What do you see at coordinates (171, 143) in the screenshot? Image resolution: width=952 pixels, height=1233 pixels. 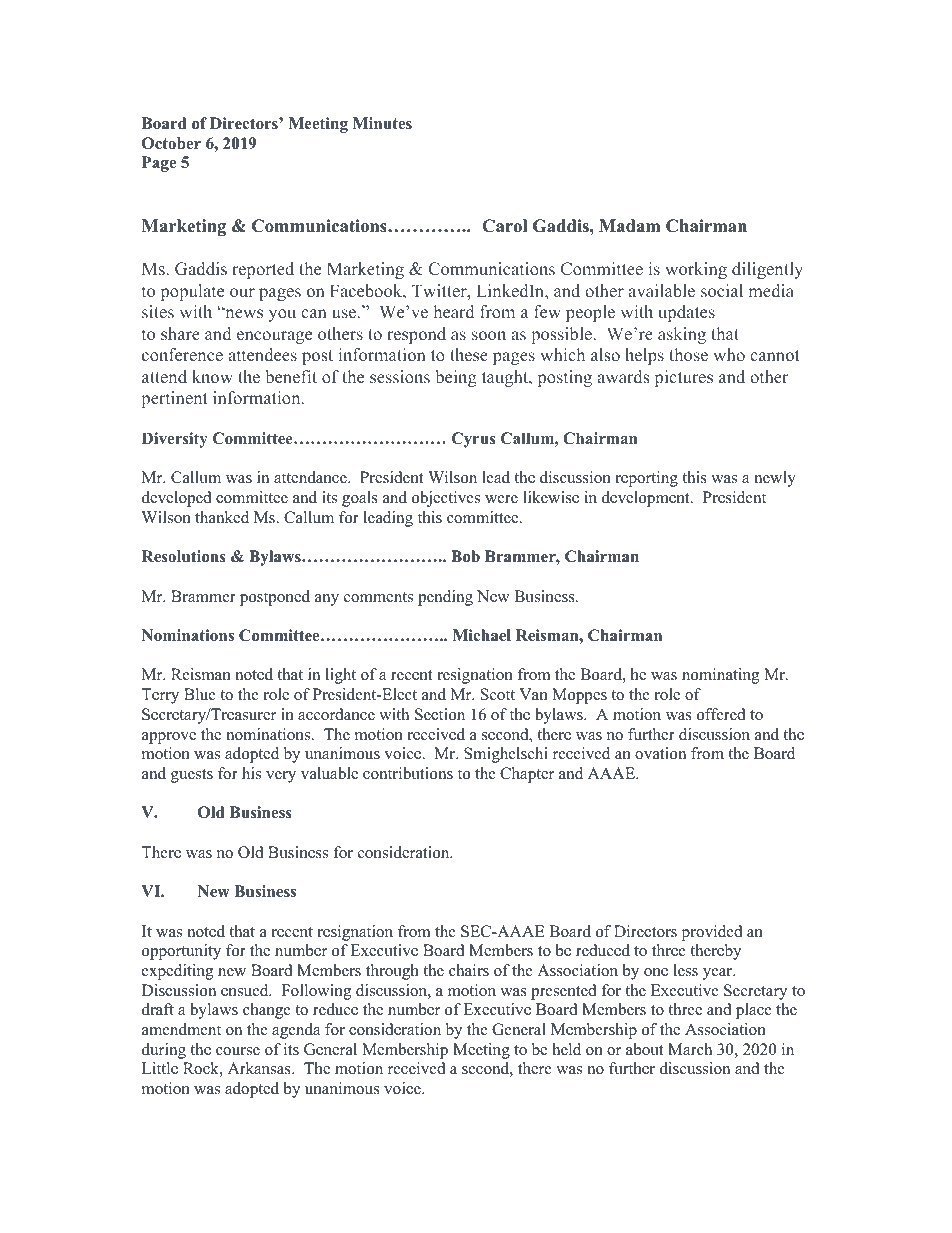 I see `October` at bounding box center [171, 143].
